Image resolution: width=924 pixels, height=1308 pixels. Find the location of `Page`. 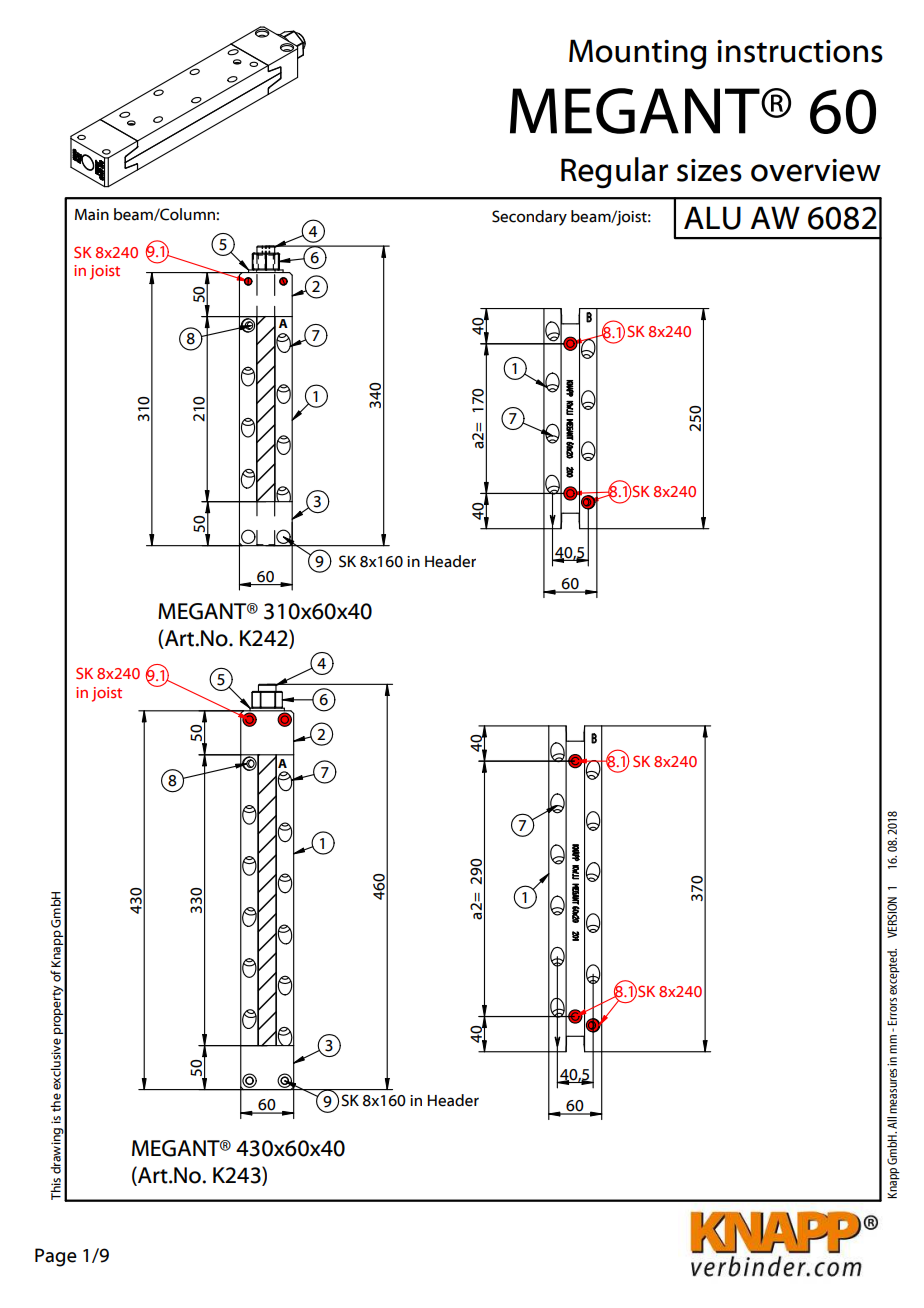

Page is located at coordinates (56, 1257).
